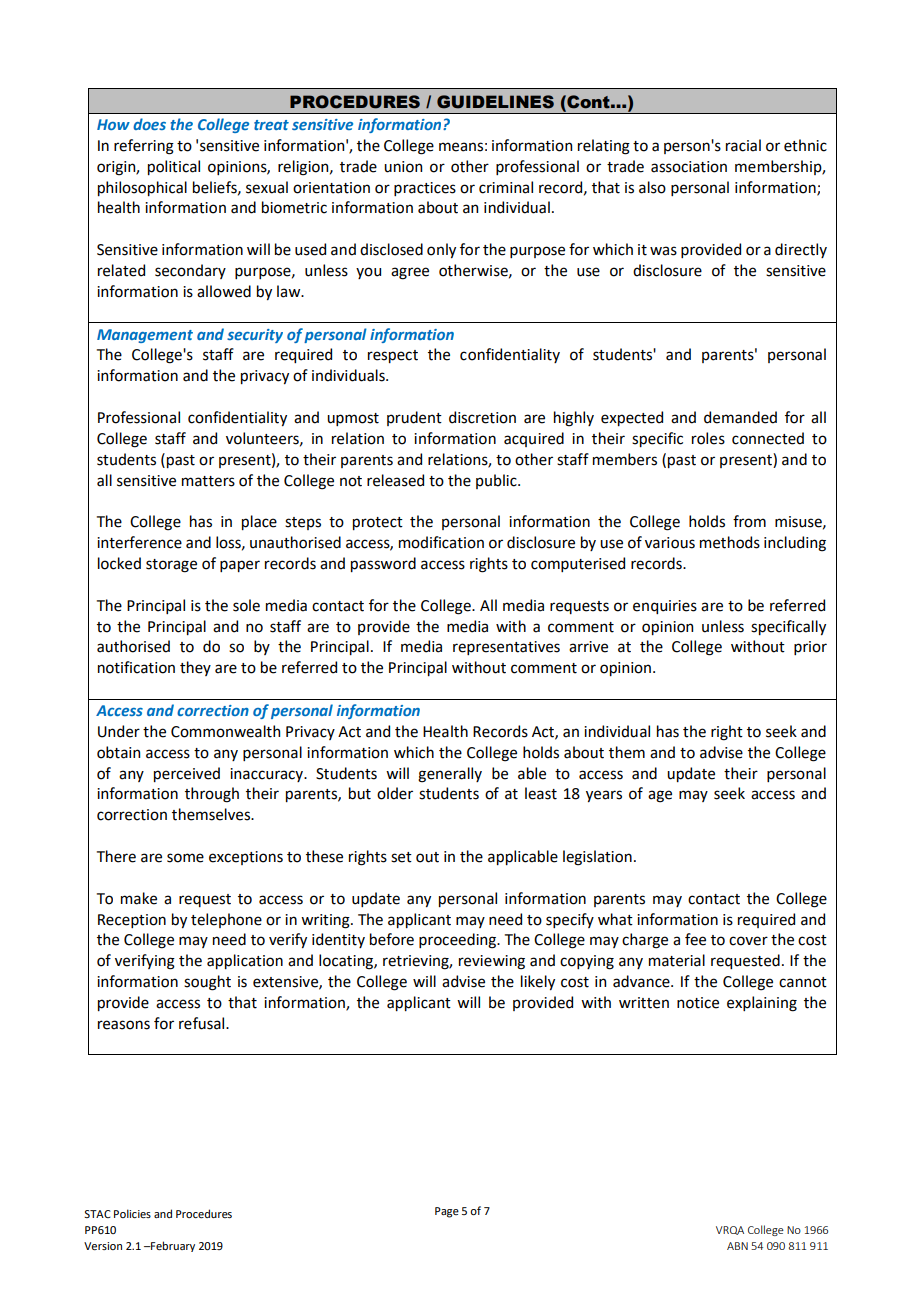 The height and width of the image is (1308, 924). I want to click on ABN, so click(737, 1246).
